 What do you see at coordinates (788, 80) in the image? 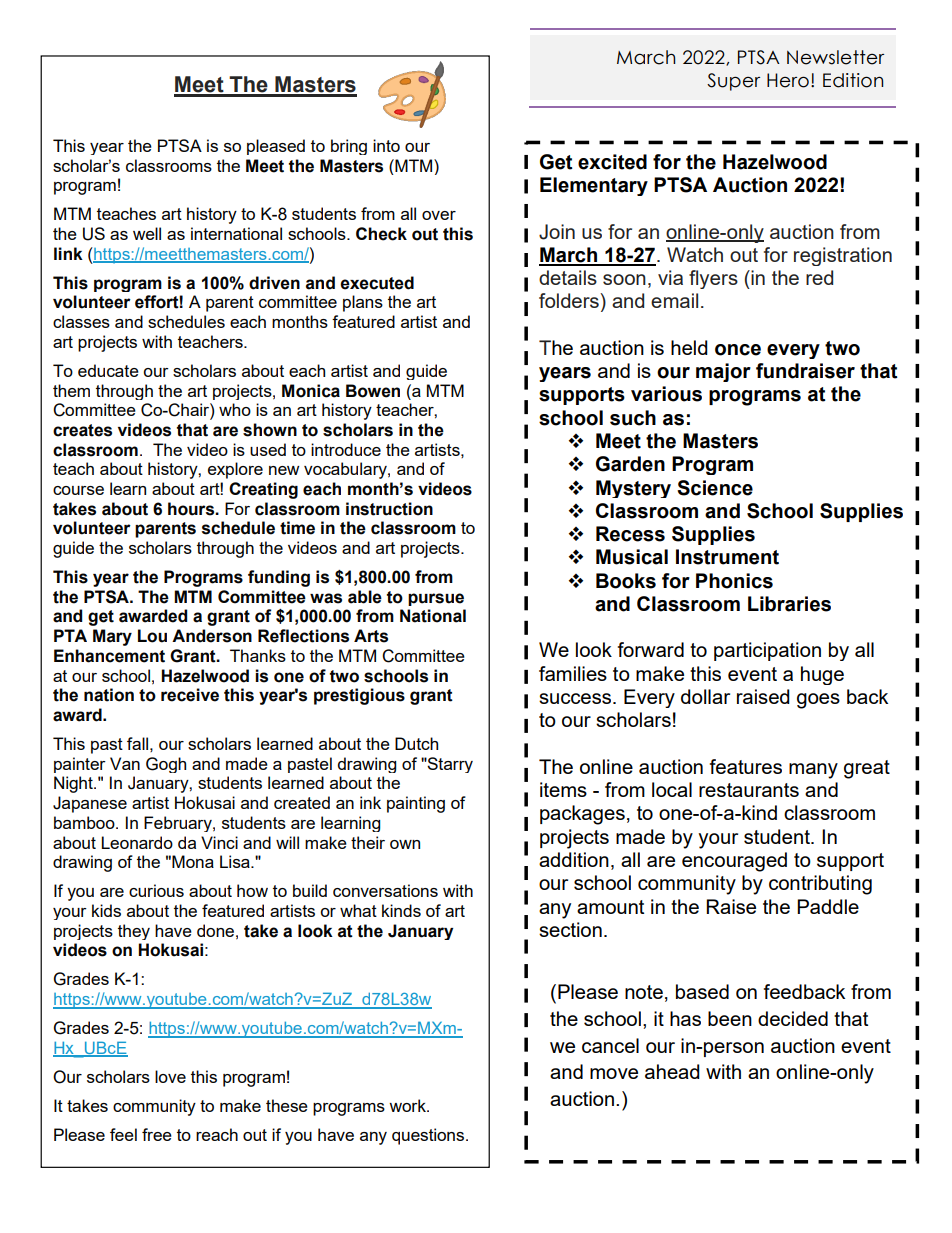
I see `Hero` at bounding box center [788, 80].
